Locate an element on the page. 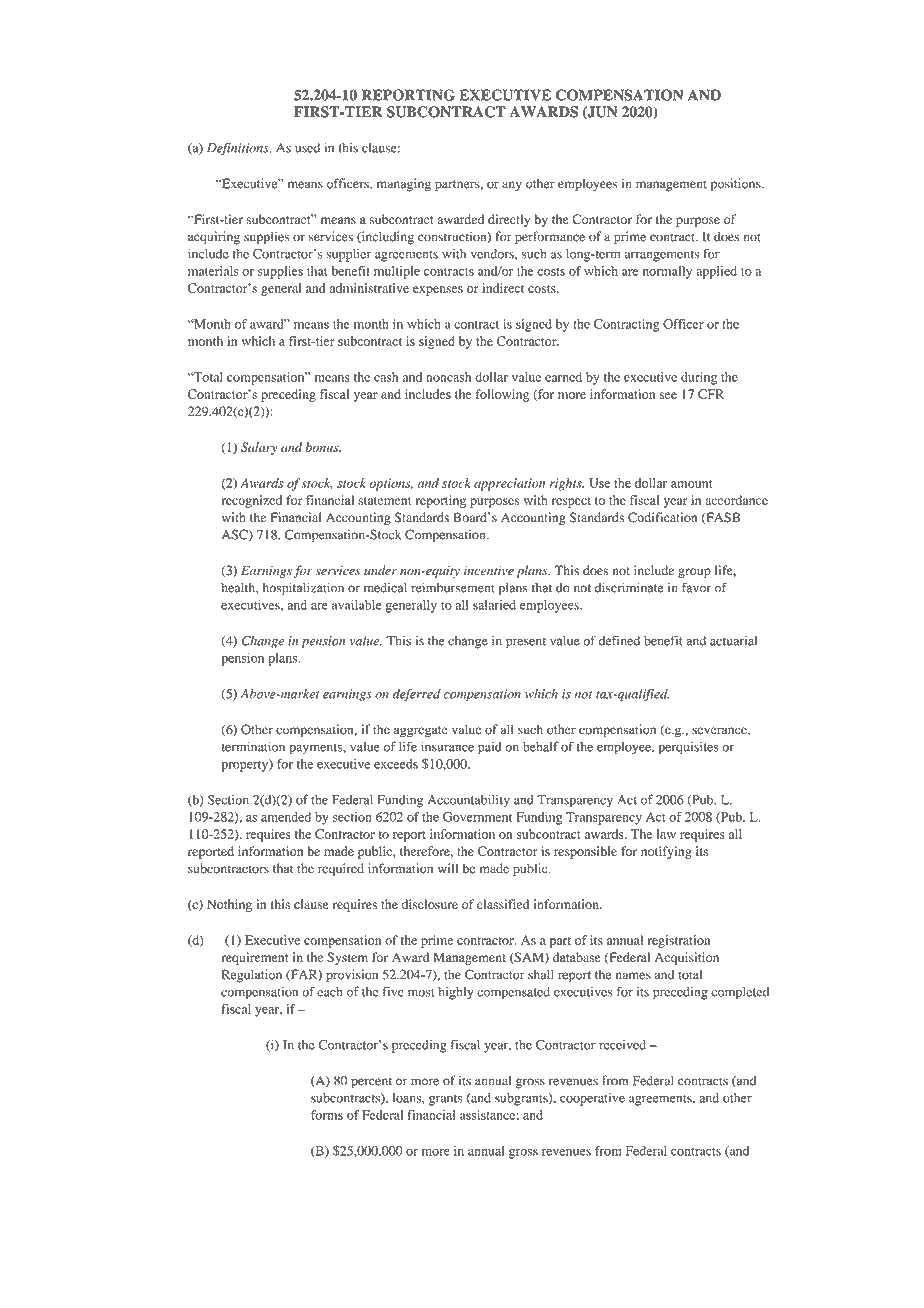  amount is located at coordinates (691, 484).
